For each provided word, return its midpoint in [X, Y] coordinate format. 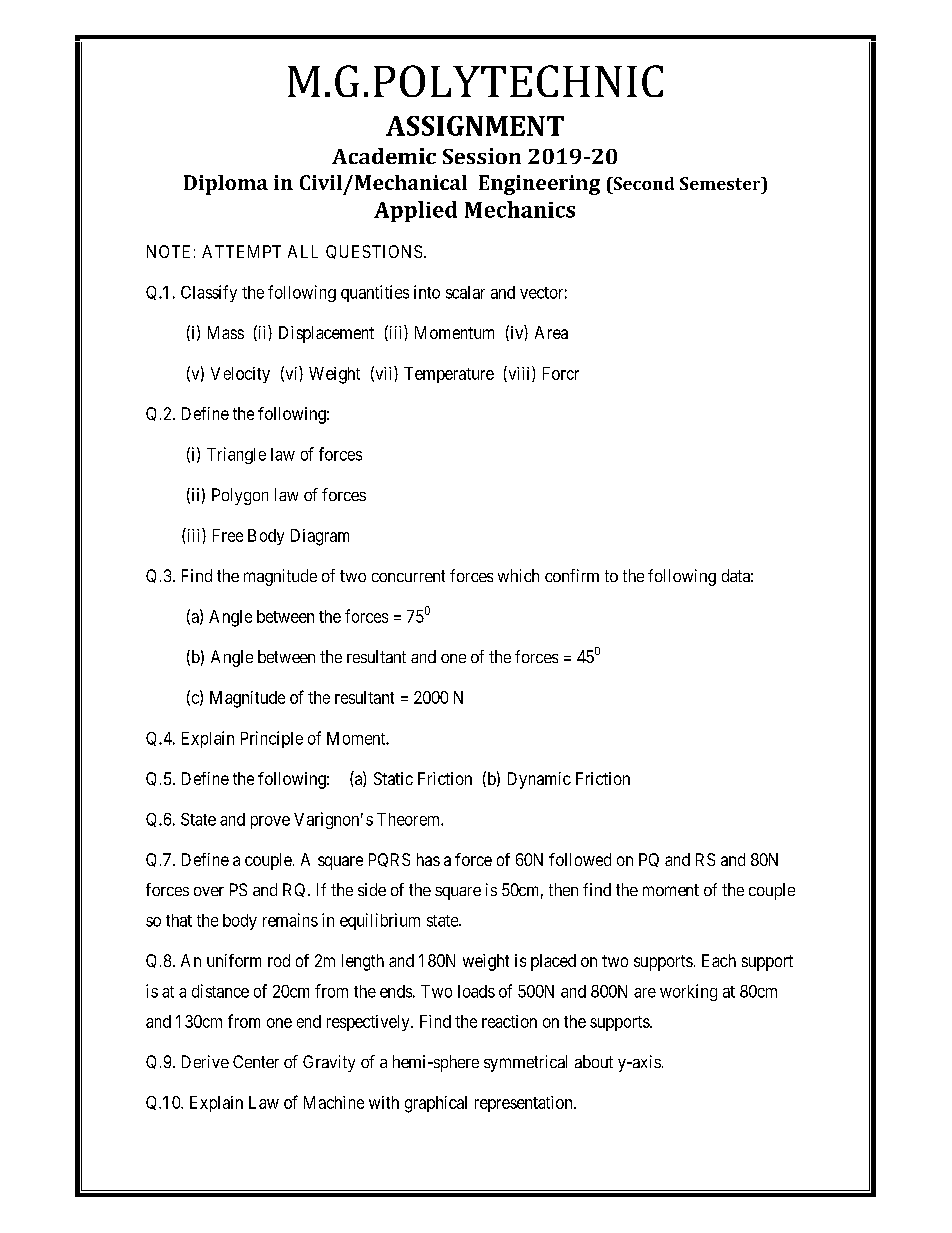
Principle [272, 739]
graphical [436, 1104]
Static [393, 778]
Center [256, 1061]
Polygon [240, 496]
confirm [572, 575]
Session [482, 156]
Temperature [449, 375]
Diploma [226, 185]
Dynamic [539, 780]
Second [642, 183]
